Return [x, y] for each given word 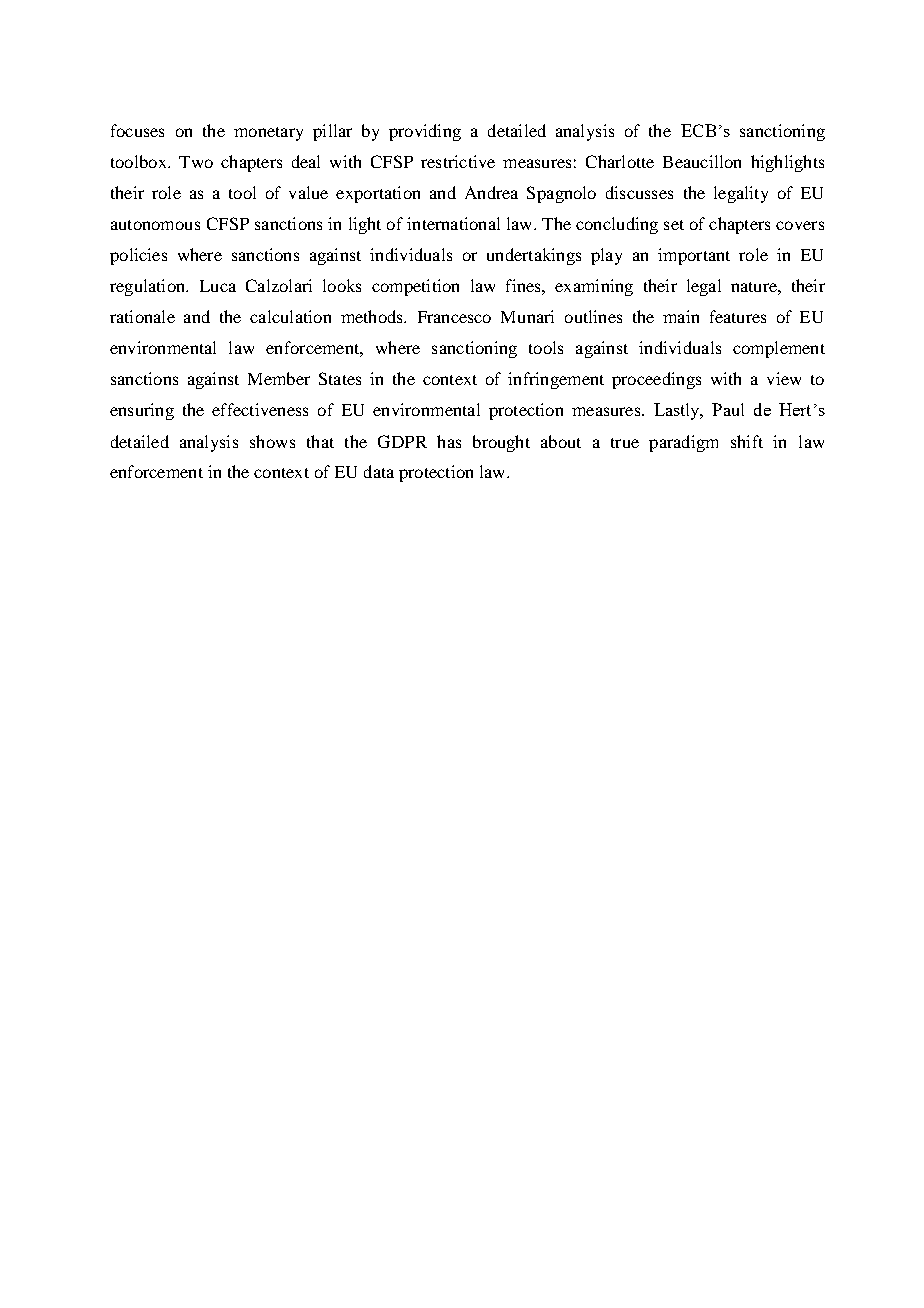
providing [425, 132]
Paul [728, 409]
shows [272, 441]
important [694, 256]
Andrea [491, 192]
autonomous [155, 225]
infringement [556, 380]
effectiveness [260, 409]
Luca [218, 286]
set [674, 225]
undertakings [534, 256]
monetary [268, 134]
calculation [290, 316]
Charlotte [620, 161]
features [738, 316]
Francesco [454, 317]
